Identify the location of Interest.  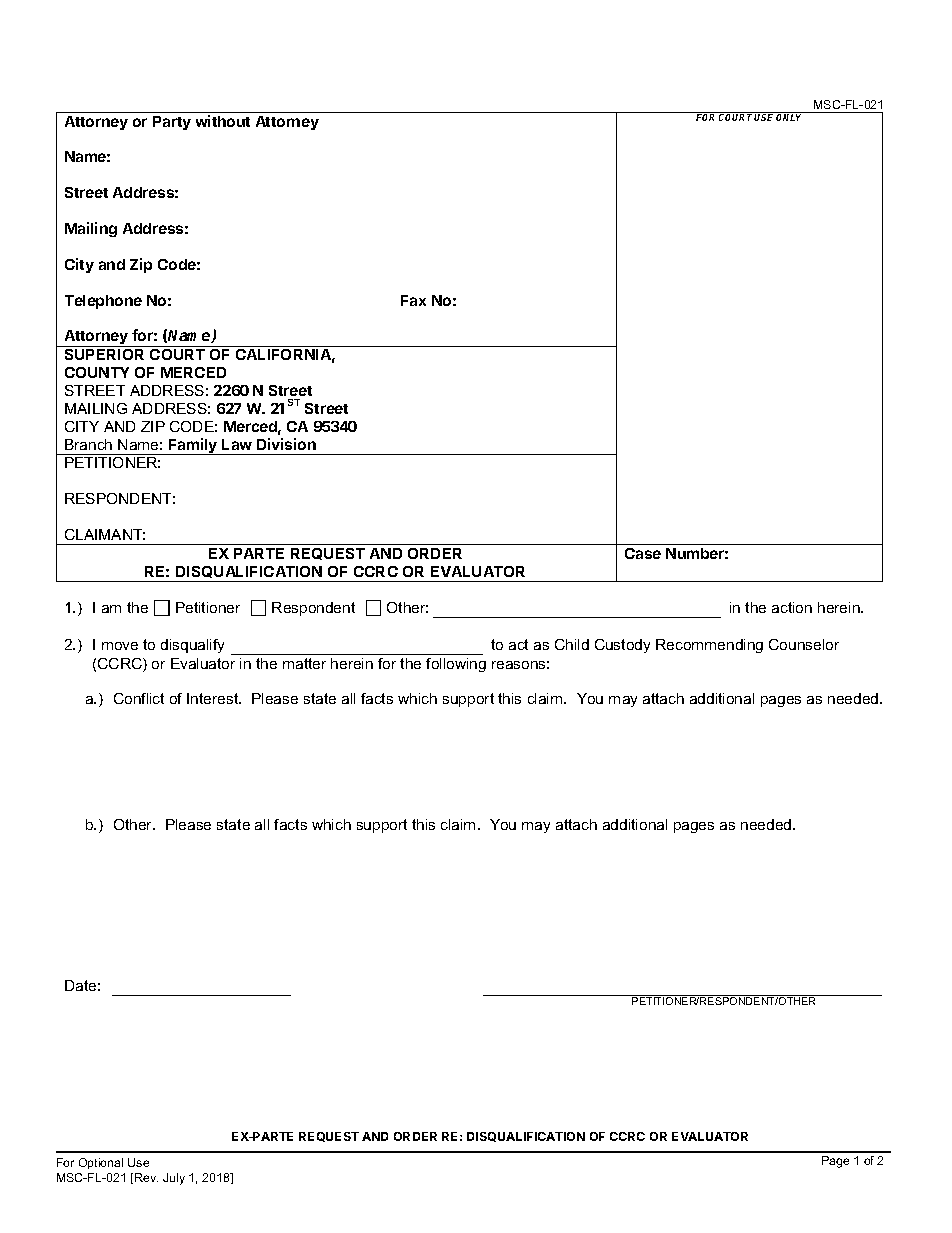
(214, 698).
